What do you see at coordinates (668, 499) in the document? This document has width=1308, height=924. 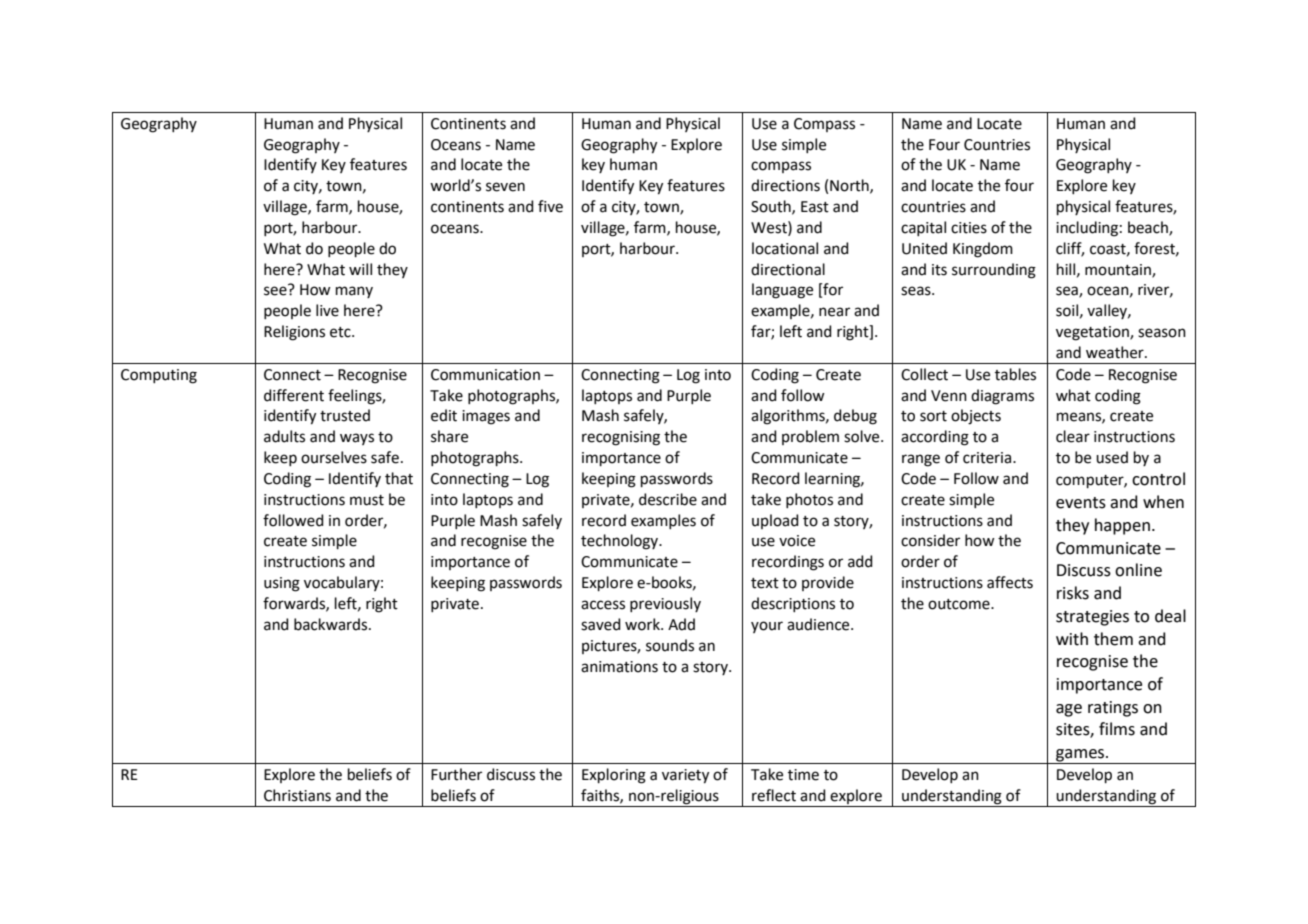 I see `describe` at bounding box center [668, 499].
